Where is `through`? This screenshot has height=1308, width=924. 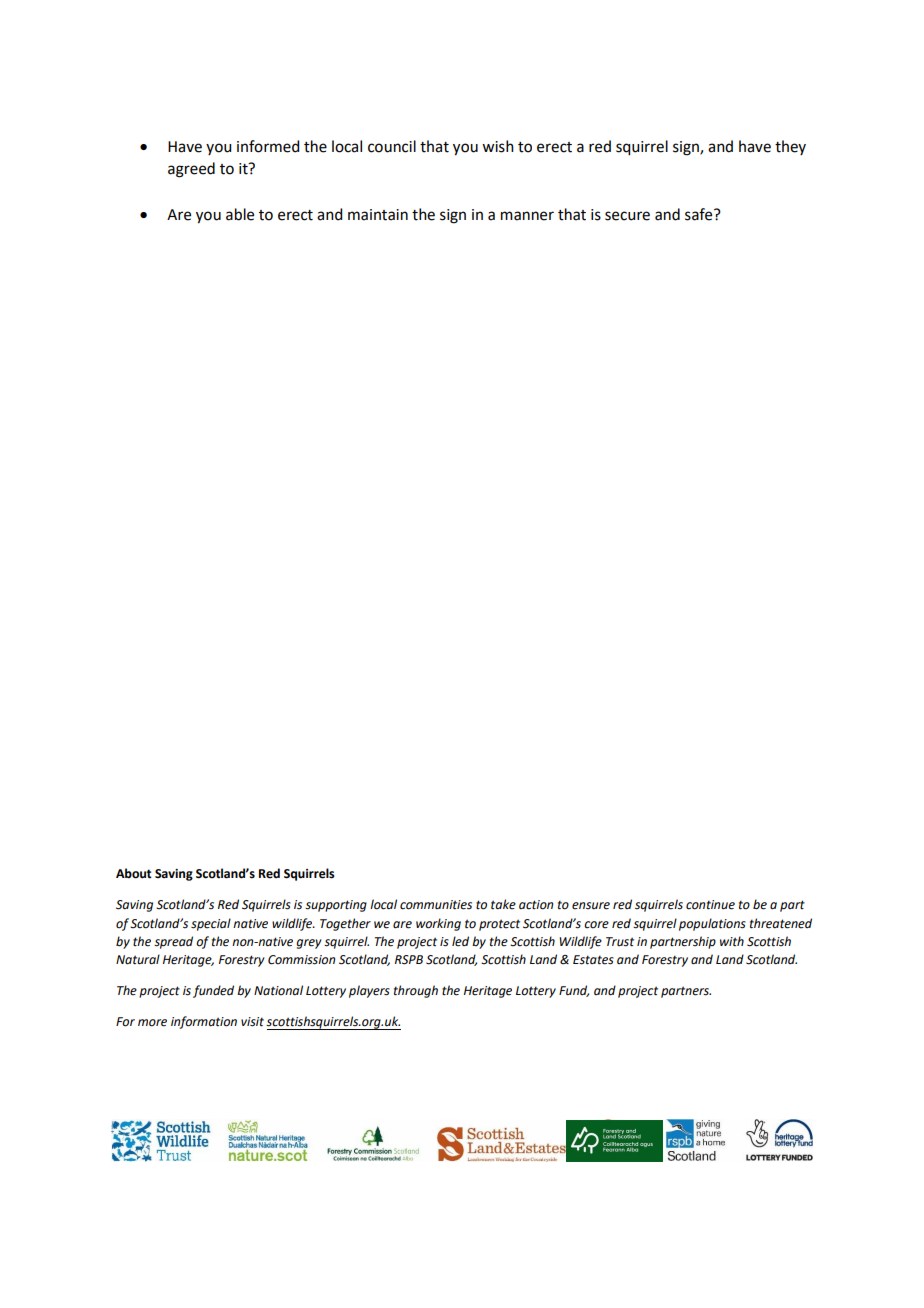
through is located at coordinates (416, 991).
